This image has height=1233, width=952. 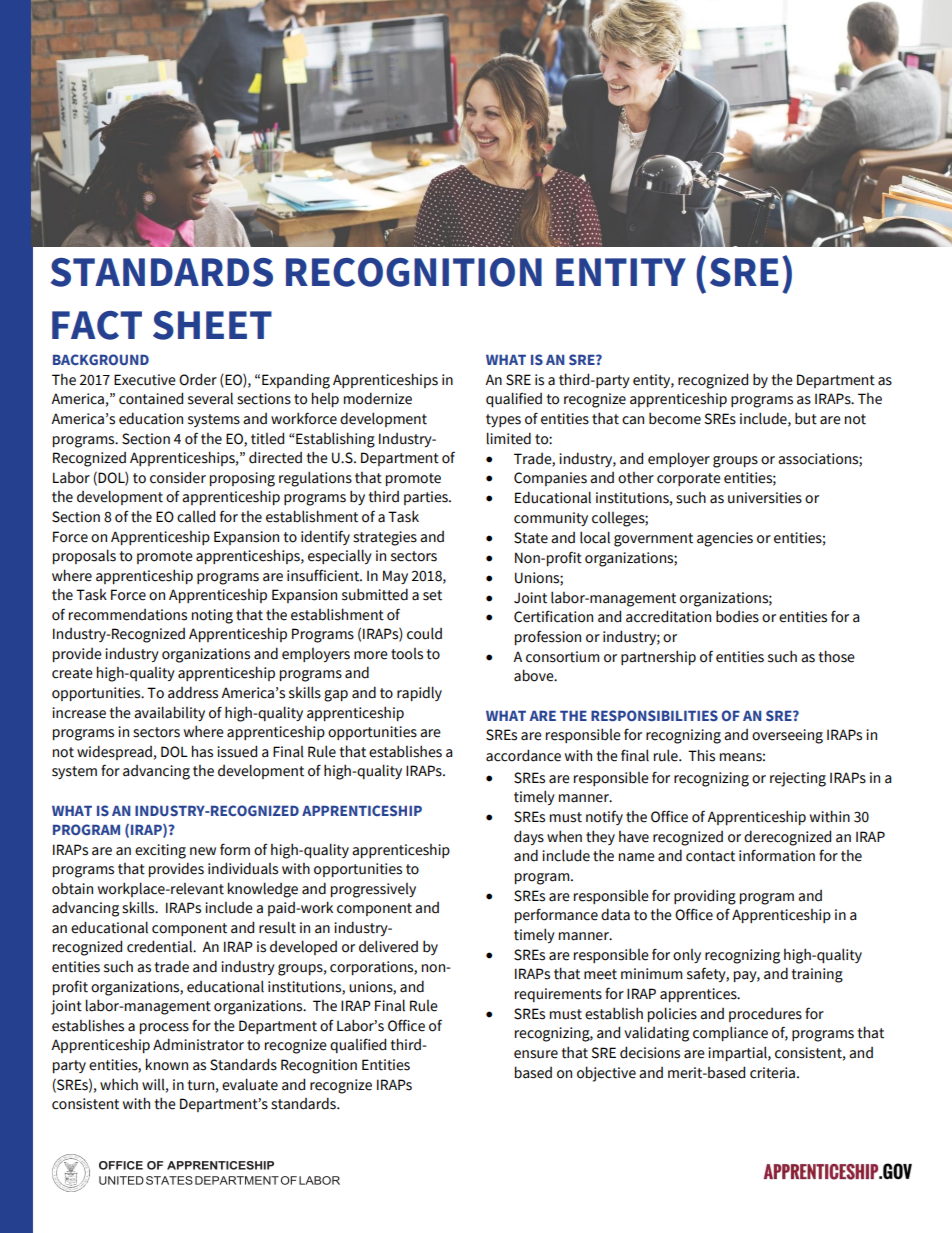 I want to click on ensure, so click(x=536, y=1054).
